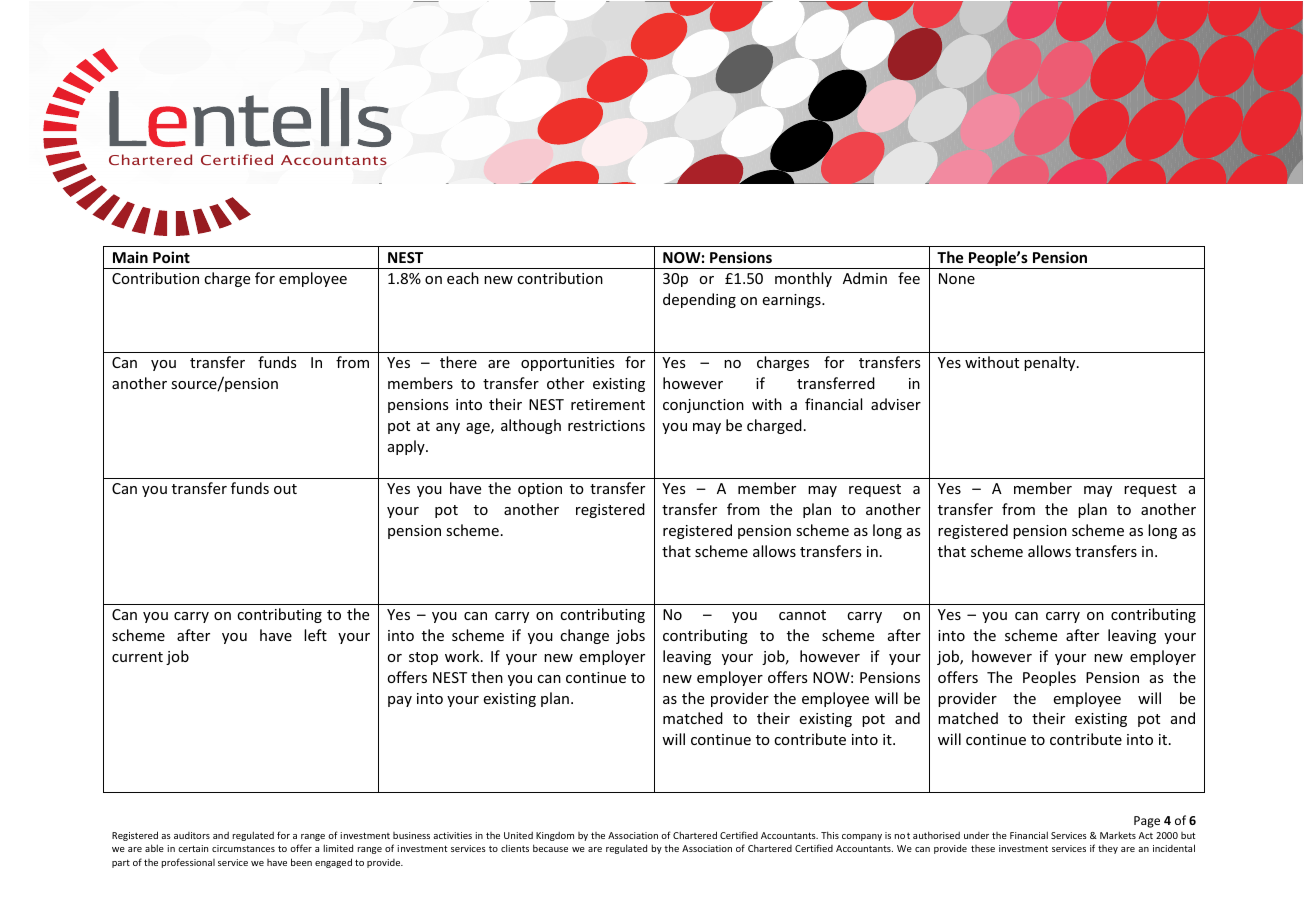 The image size is (1308, 924). Describe the element at coordinates (630, 636) in the screenshot. I see `jobs` at that location.
